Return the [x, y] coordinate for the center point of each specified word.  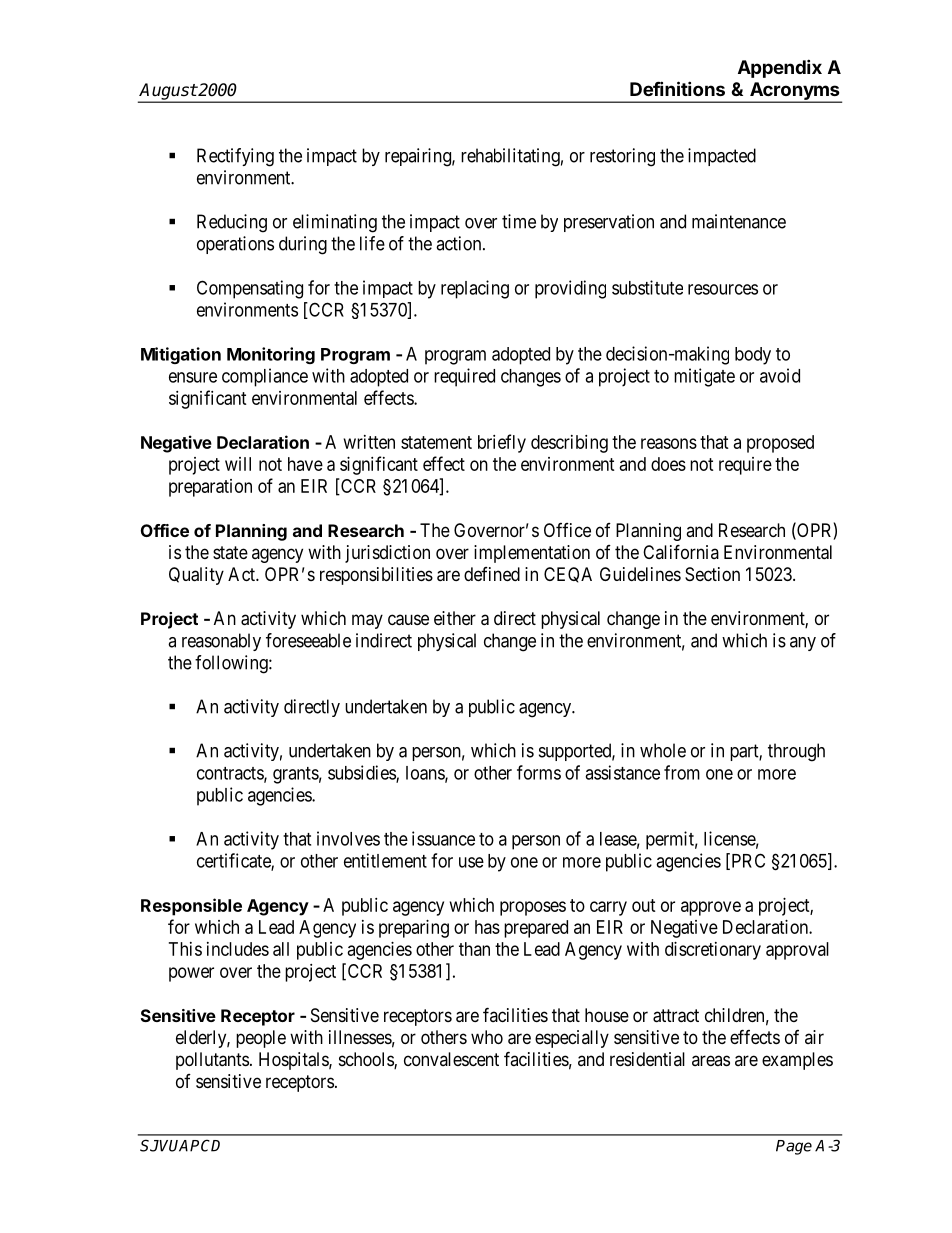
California [681, 551]
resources [723, 289]
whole [663, 750]
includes [238, 949]
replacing [475, 289]
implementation [532, 554]
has [487, 927]
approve [711, 908]
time [519, 221]
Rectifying [235, 157]
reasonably [221, 642]
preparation [210, 488]
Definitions [677, 88]
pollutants [212, 1061]
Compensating [250, 289]
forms [539, 772]
